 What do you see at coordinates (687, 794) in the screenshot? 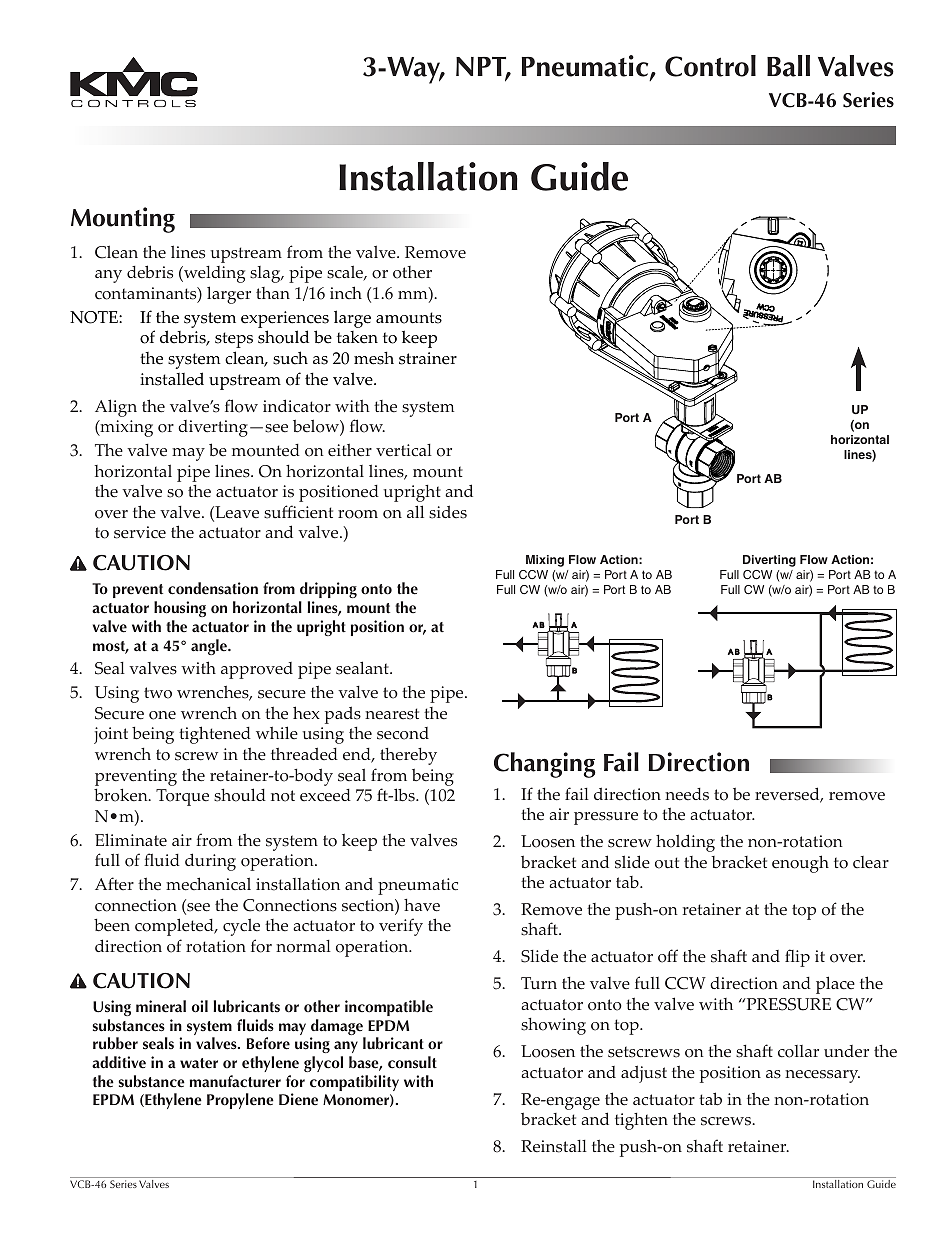
I see `needs` at bounding box center [687, 794].
